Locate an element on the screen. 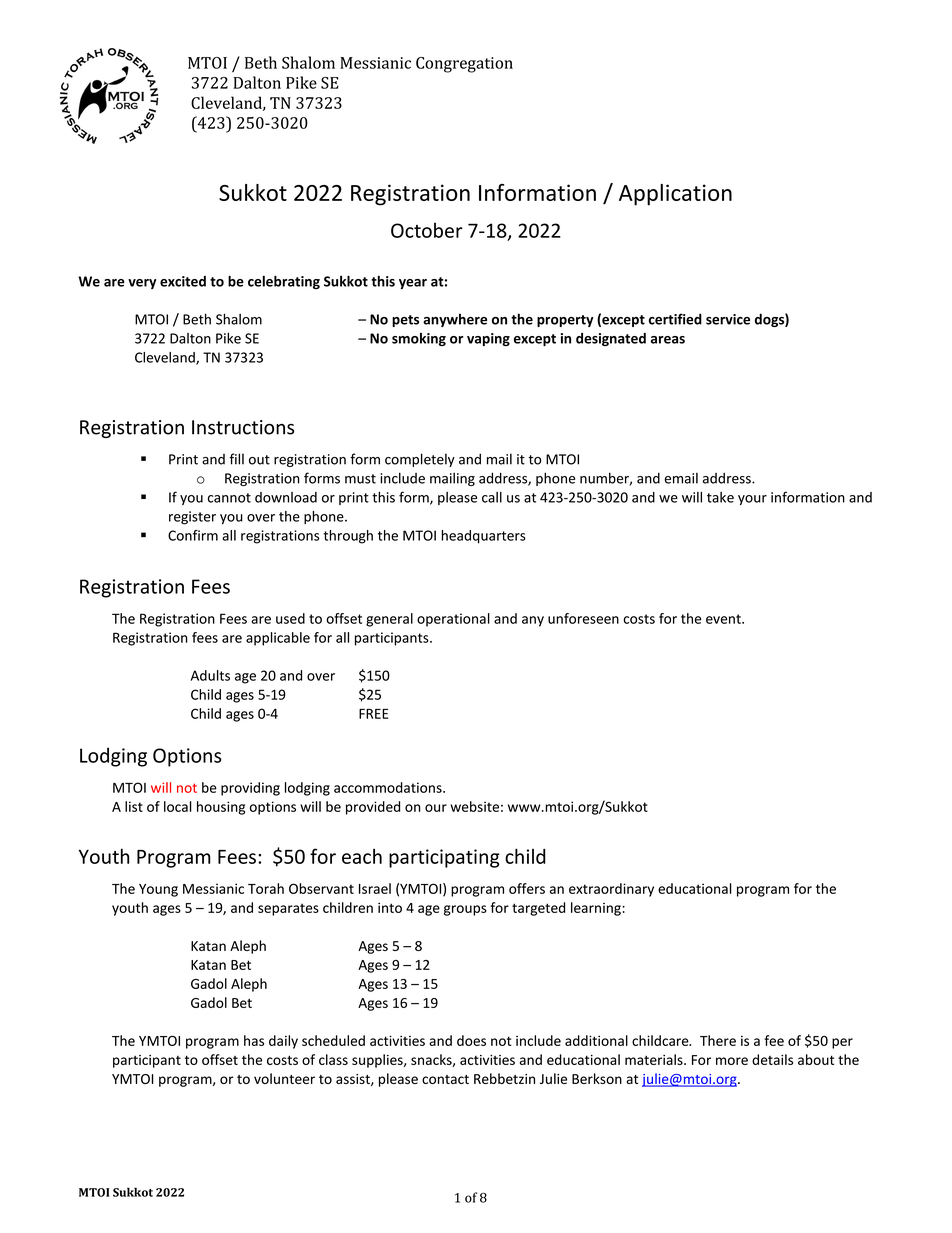 The image size is (952, 1233). Confirm is located at coordinates (193, 535).
